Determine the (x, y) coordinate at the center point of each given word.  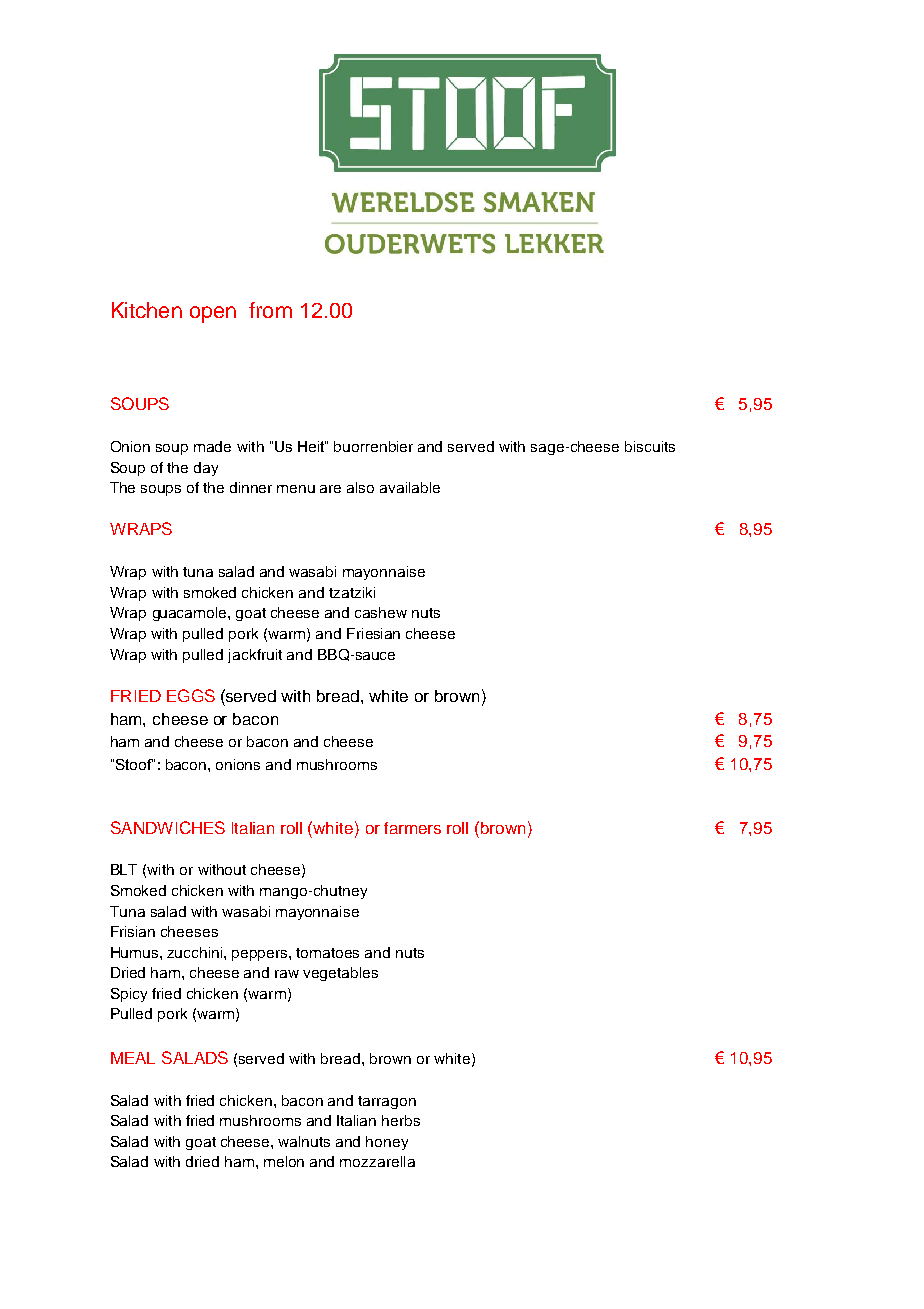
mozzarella (377, 1161)
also (360, 487)
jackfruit (255, 656)
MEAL (133, 1058)
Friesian (373, 633)
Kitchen (147, 310)
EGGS (191, 695)
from (270, 310)
